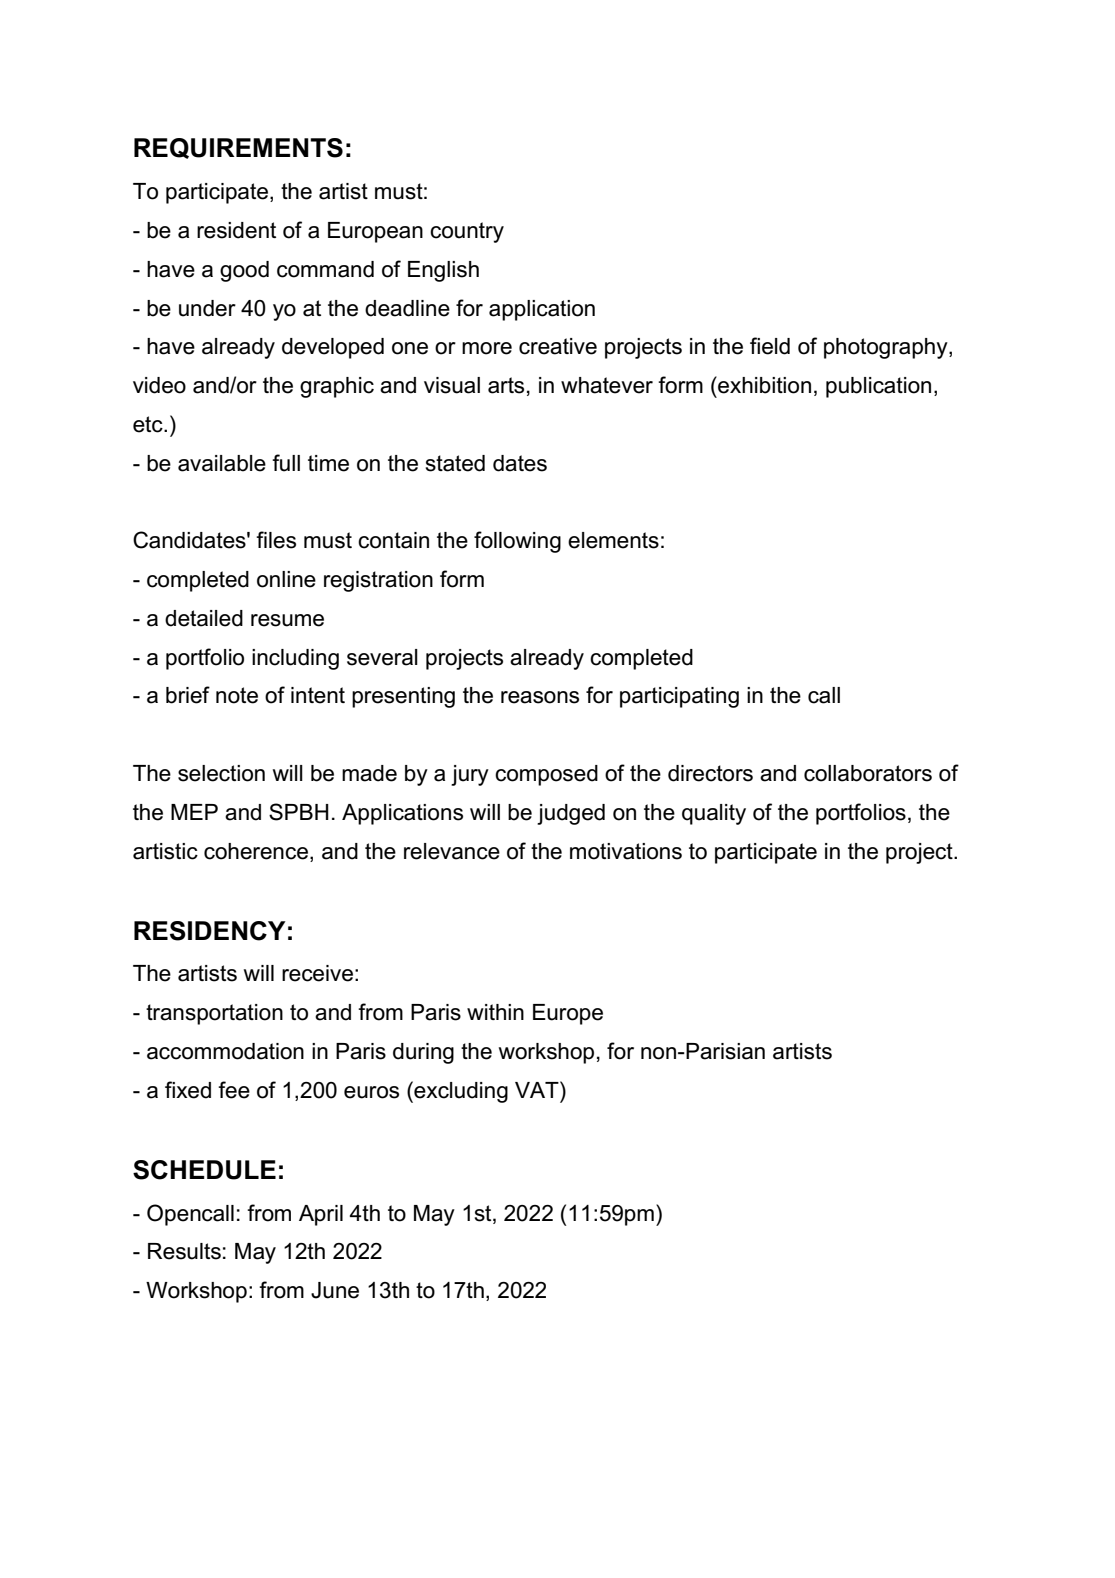 This image has height=1578, width=1115. What do you see at coordinates (770, 346) in the image?
I see `field` at bounding box center [770, 346].
